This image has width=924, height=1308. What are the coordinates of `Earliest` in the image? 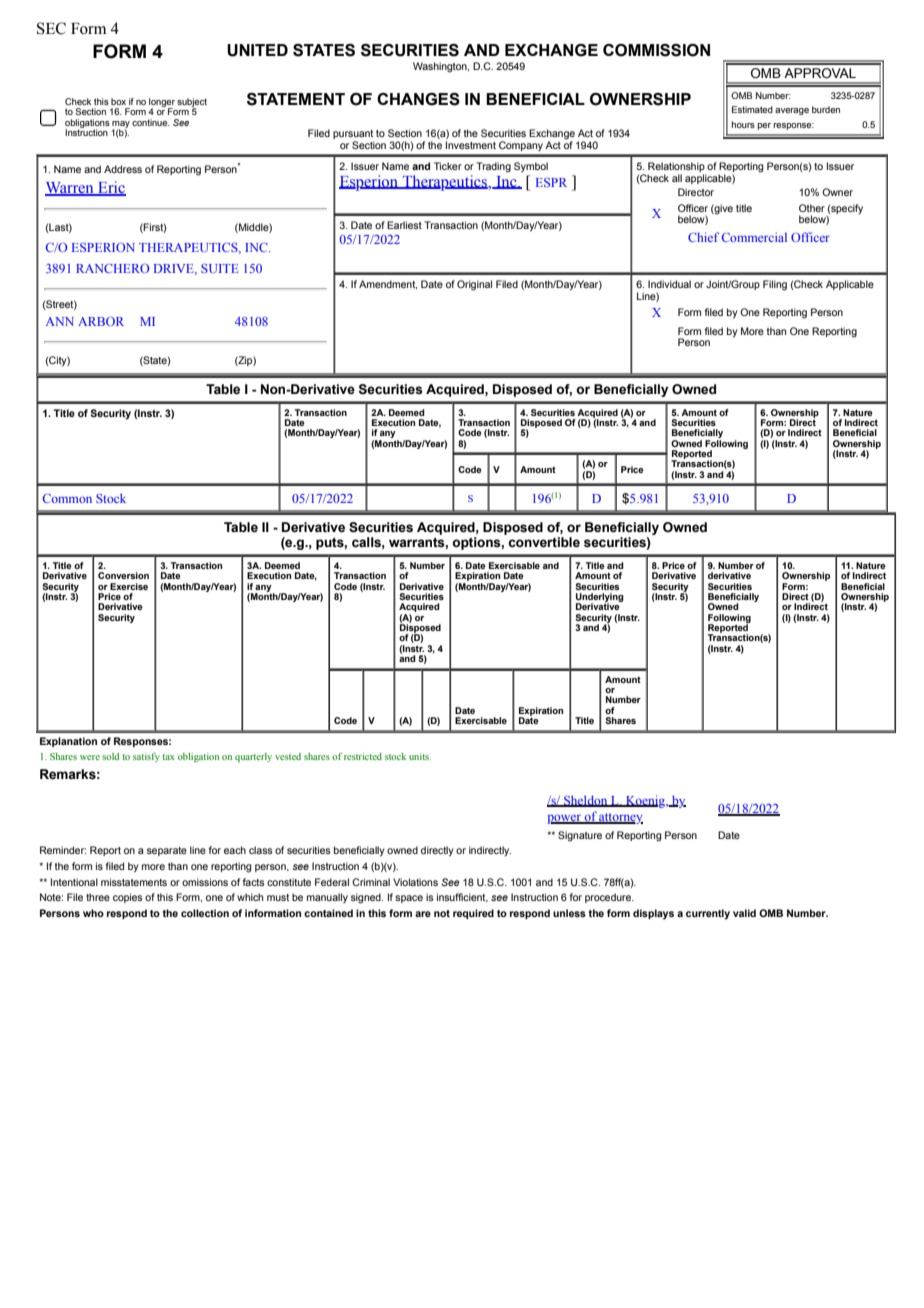 It's located at (404, 225).
